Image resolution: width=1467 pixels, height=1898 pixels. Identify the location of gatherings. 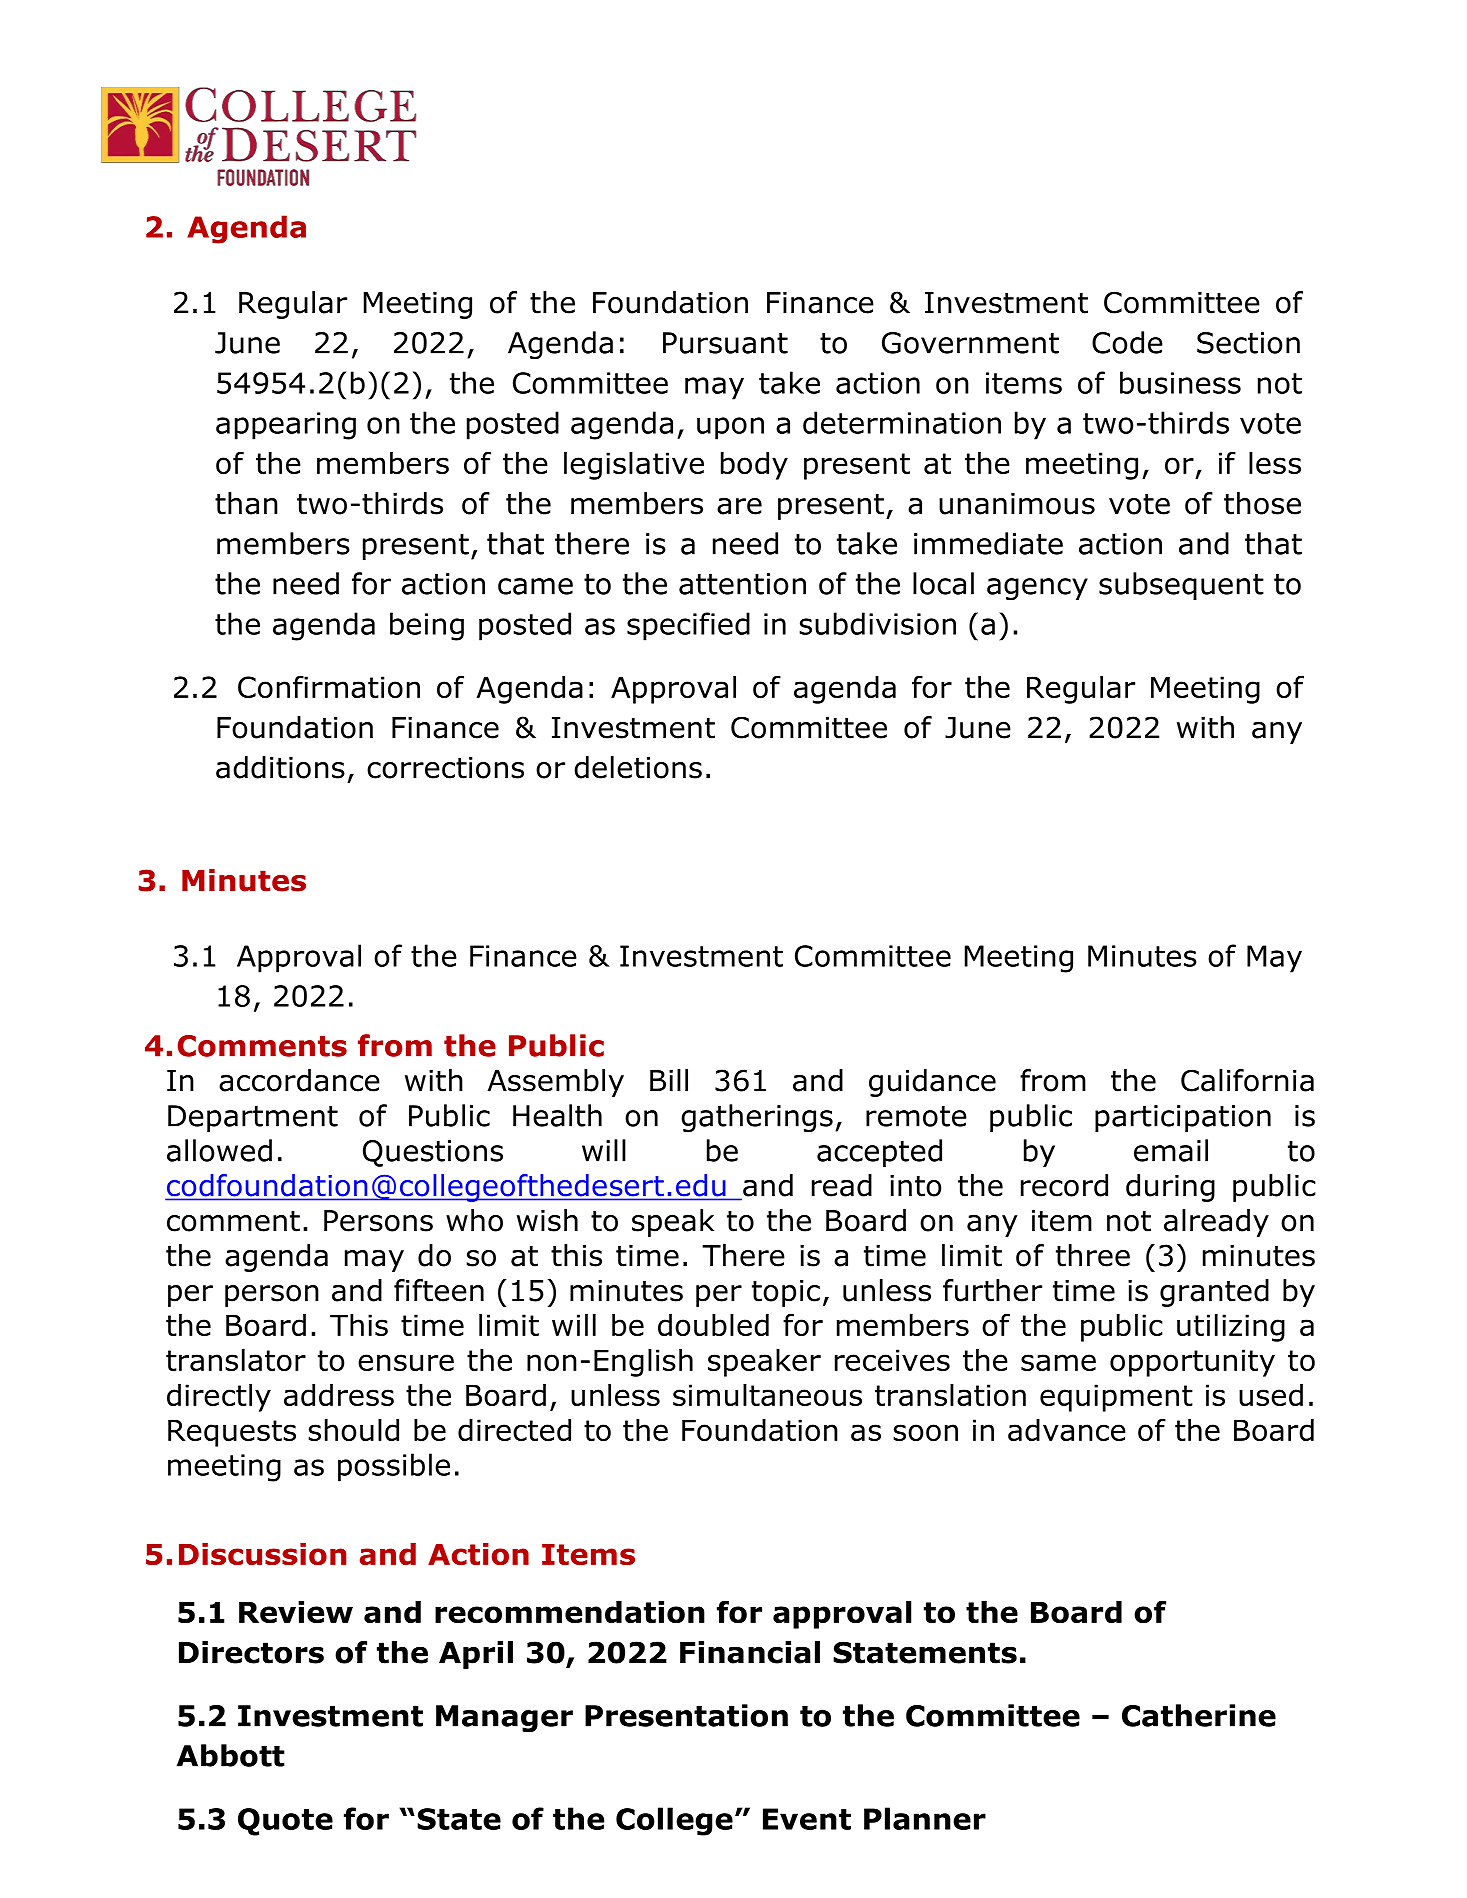
(757, 1118).
